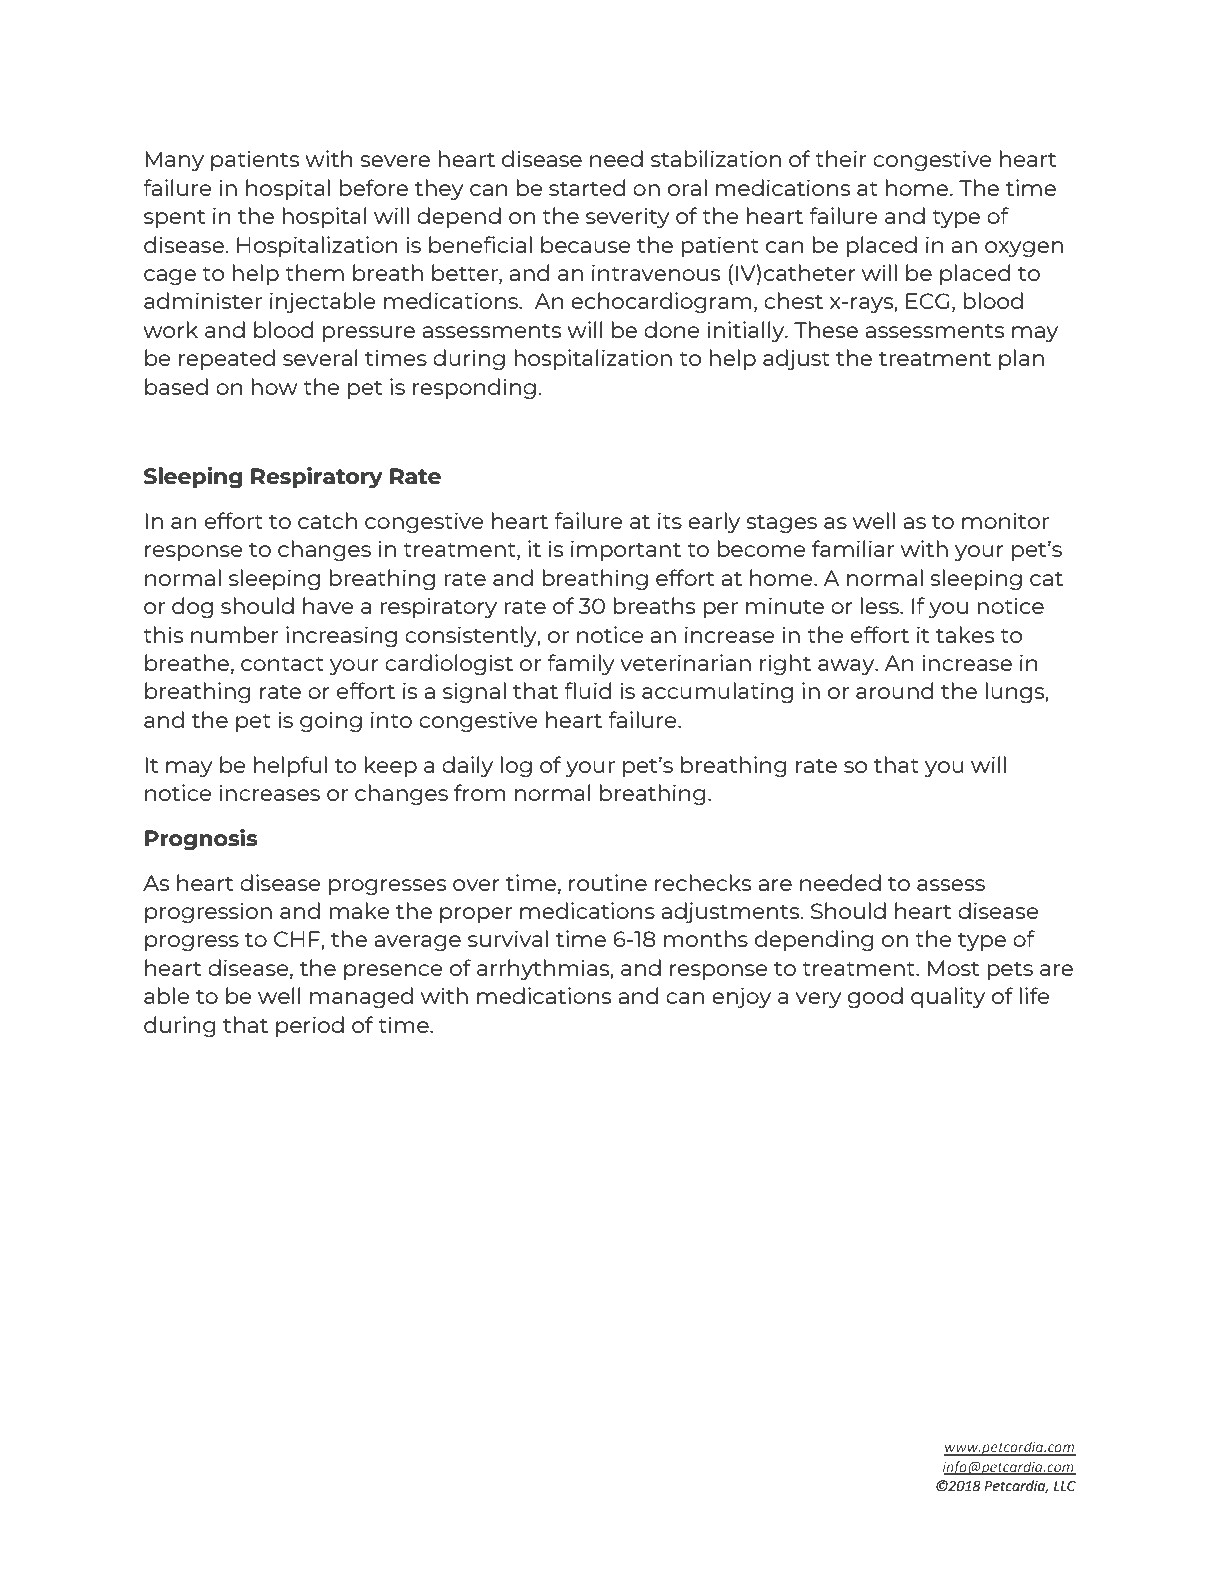 This page has height=1578, width=1219. Describe the element at coordinates (1024, 249) in the page. I see `oxygen` at that location.
